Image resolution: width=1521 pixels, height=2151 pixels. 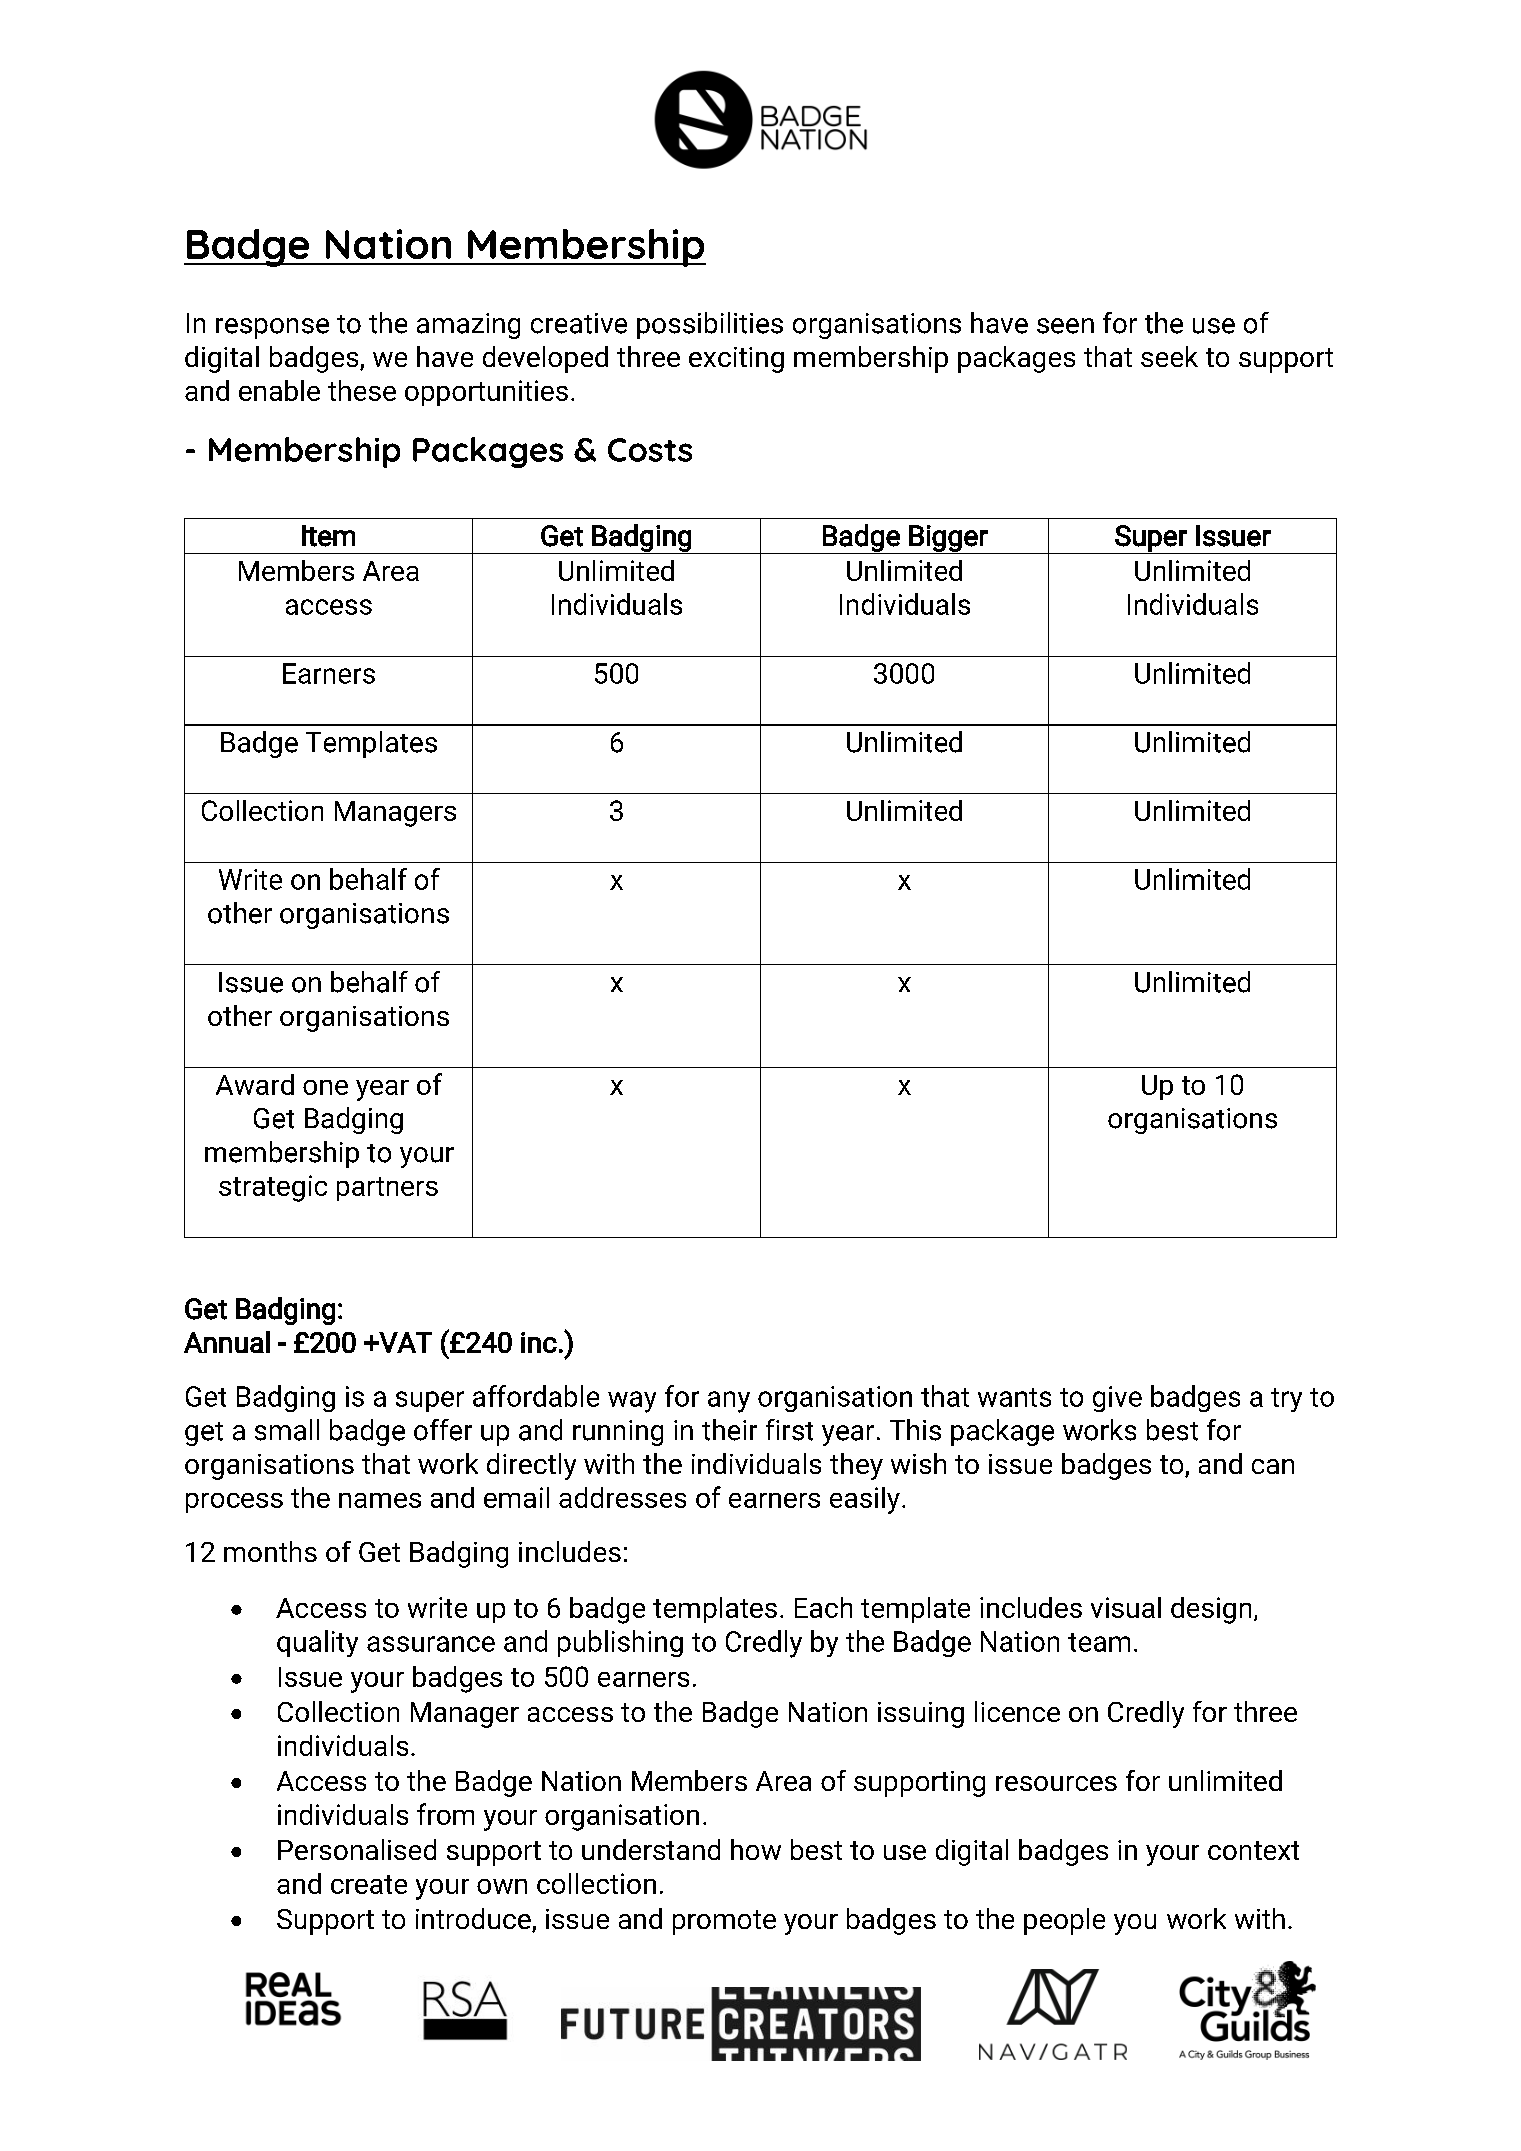 I want to click on create, so click(x=369, y=1884).
